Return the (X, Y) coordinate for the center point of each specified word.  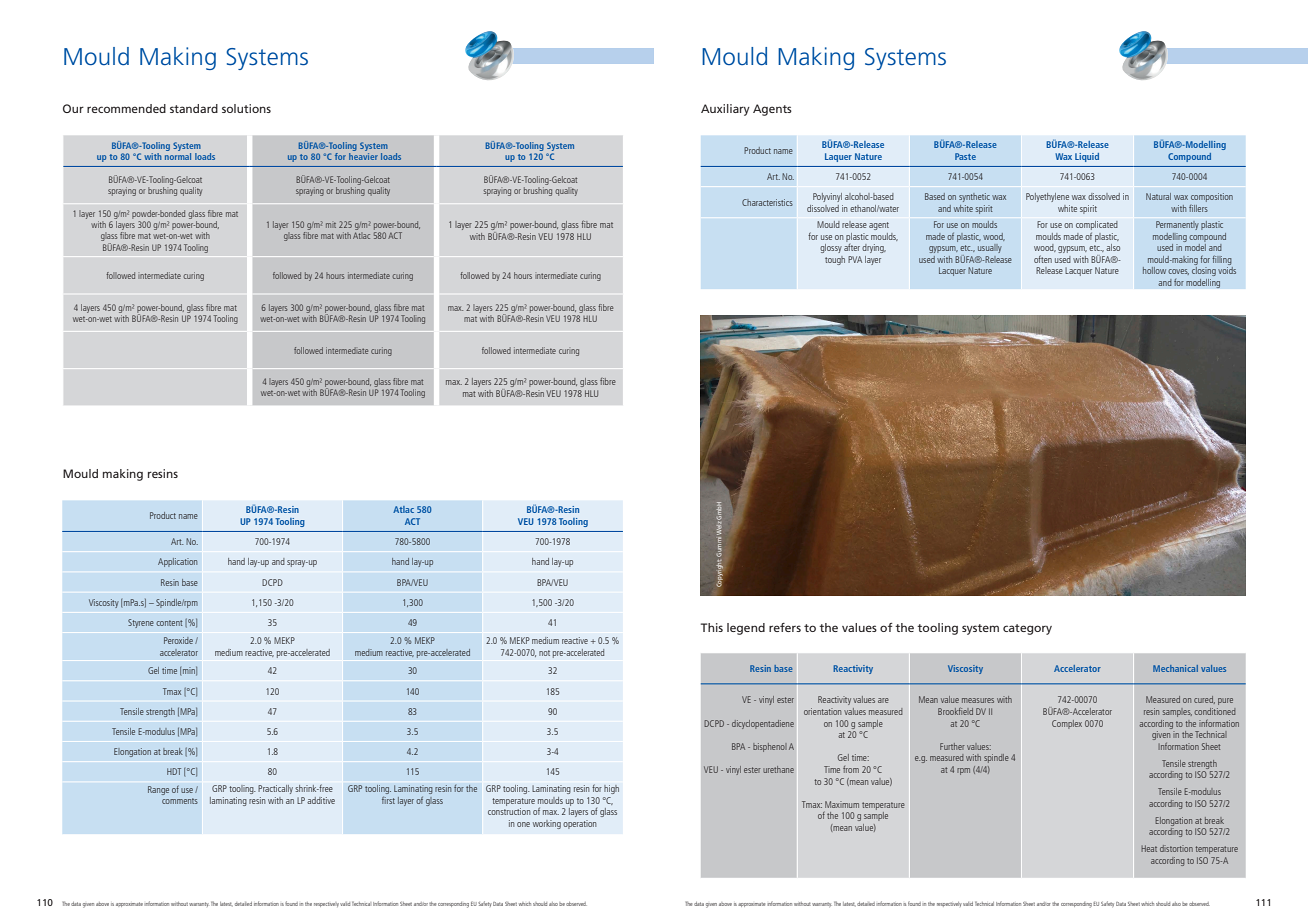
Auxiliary (725, 110)
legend (746, 629)
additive (321, 800)
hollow (1154, 270)
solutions (246, 108)
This (712, 627)
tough (835, 260)
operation (580, 824)
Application (177, 562)
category (1027, 629)
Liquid (1087, 157)
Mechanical (1175, 668)
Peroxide (178, 640)
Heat (1149, 848)
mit (331, 225)
